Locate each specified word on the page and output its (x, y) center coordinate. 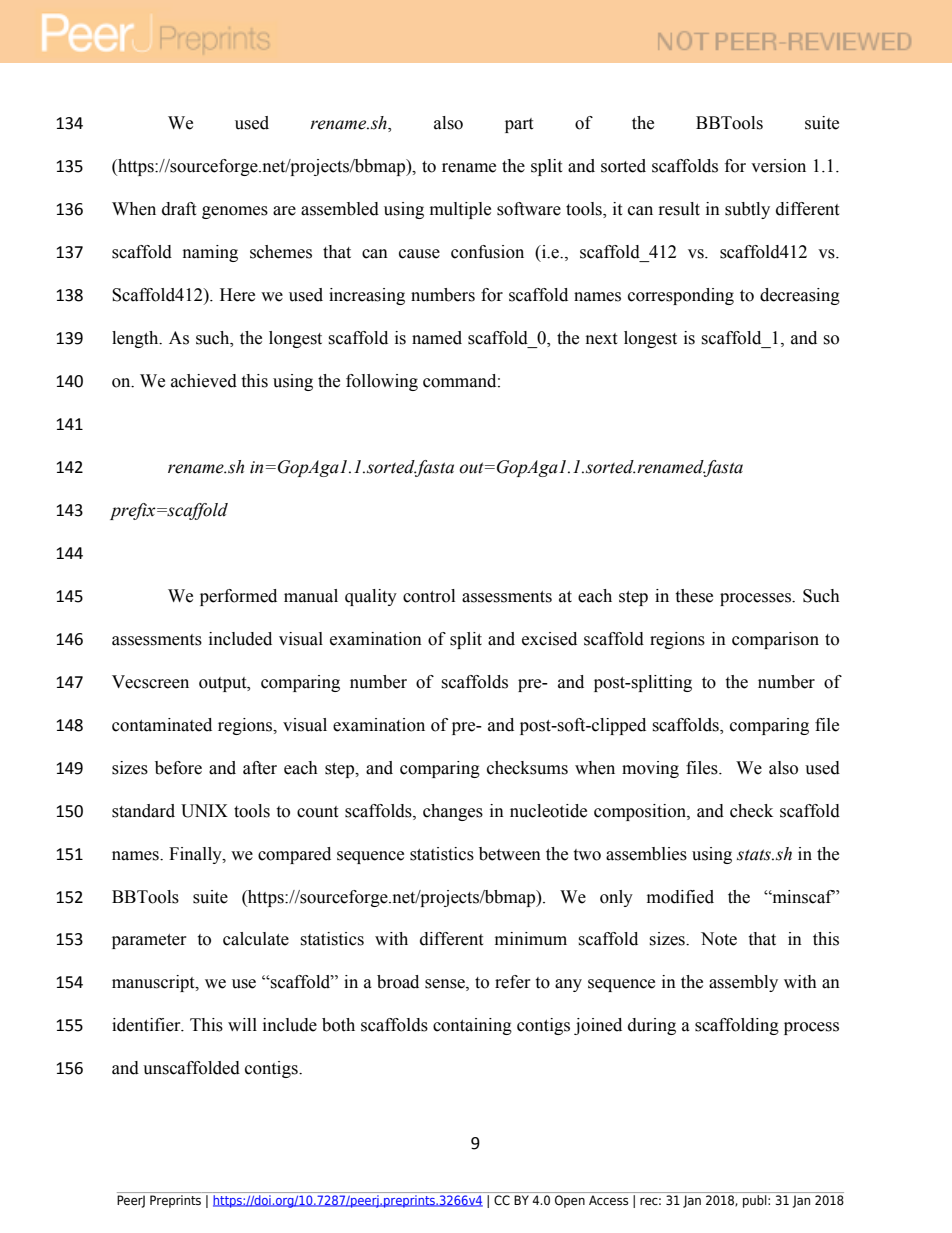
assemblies (646, 854)
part (519, 125)
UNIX (204, 811)
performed (238, 597)
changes (453, 812)
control (429, 596)
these (694, 596)
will (242, 1024)
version (778, 166)
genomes (235, 212)
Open (570, 1201)
